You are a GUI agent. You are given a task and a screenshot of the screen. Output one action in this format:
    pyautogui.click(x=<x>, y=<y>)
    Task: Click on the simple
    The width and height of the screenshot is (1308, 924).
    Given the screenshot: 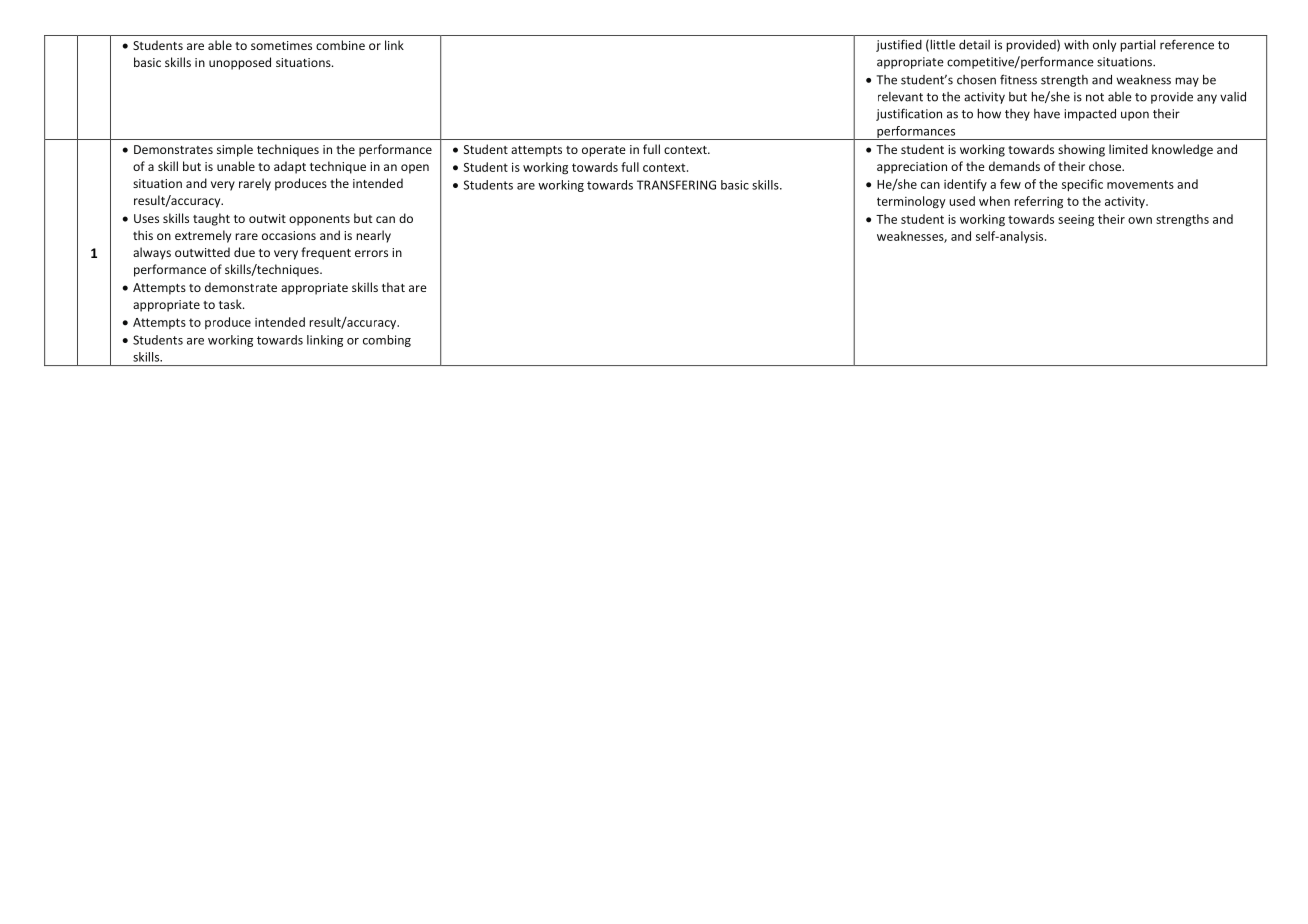 What is the action you would take?
    pyautogui.click(x=235, y=150)
